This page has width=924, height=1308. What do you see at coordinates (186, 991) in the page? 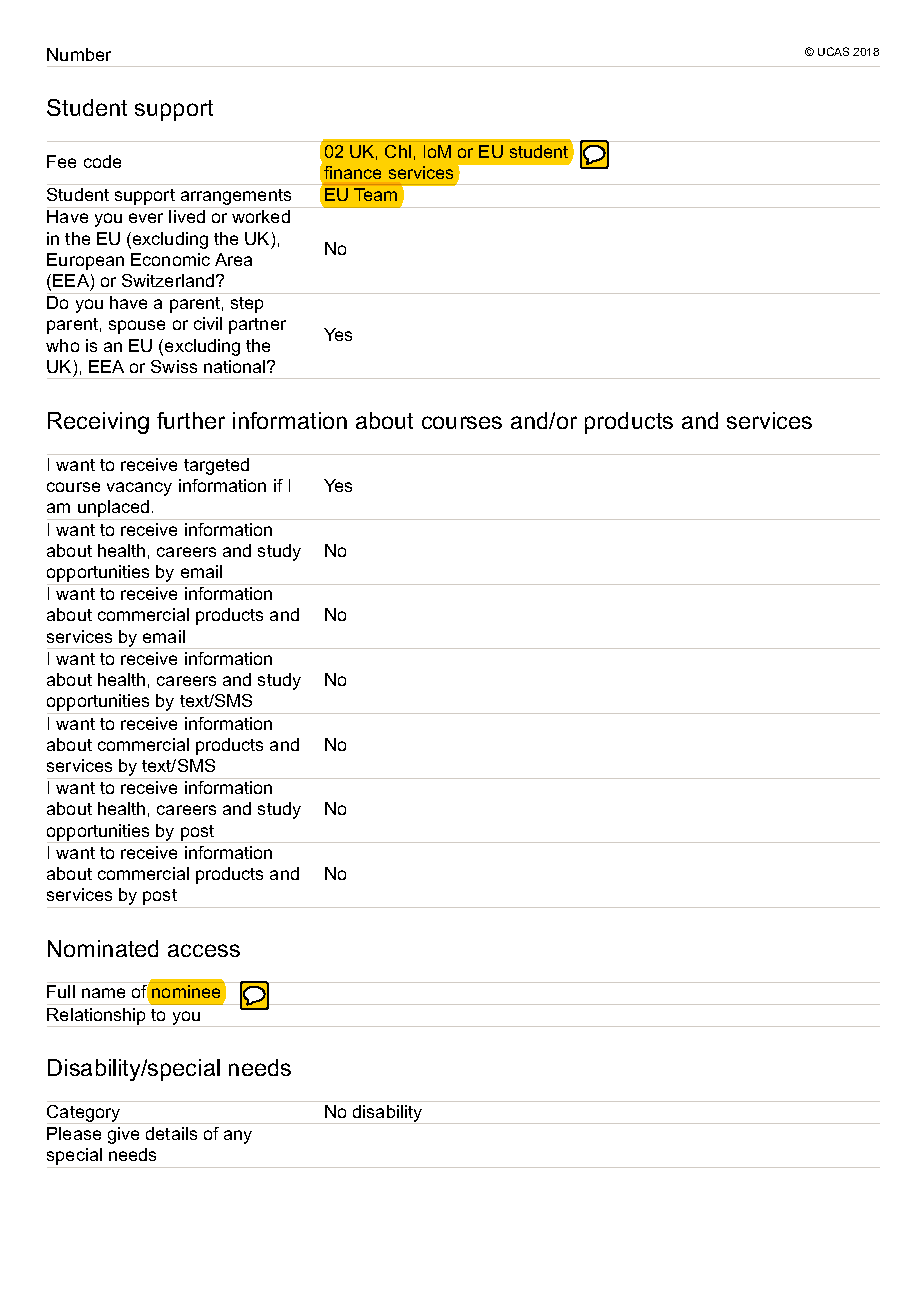
I see `nominee` at bounding box center [186, 991].
